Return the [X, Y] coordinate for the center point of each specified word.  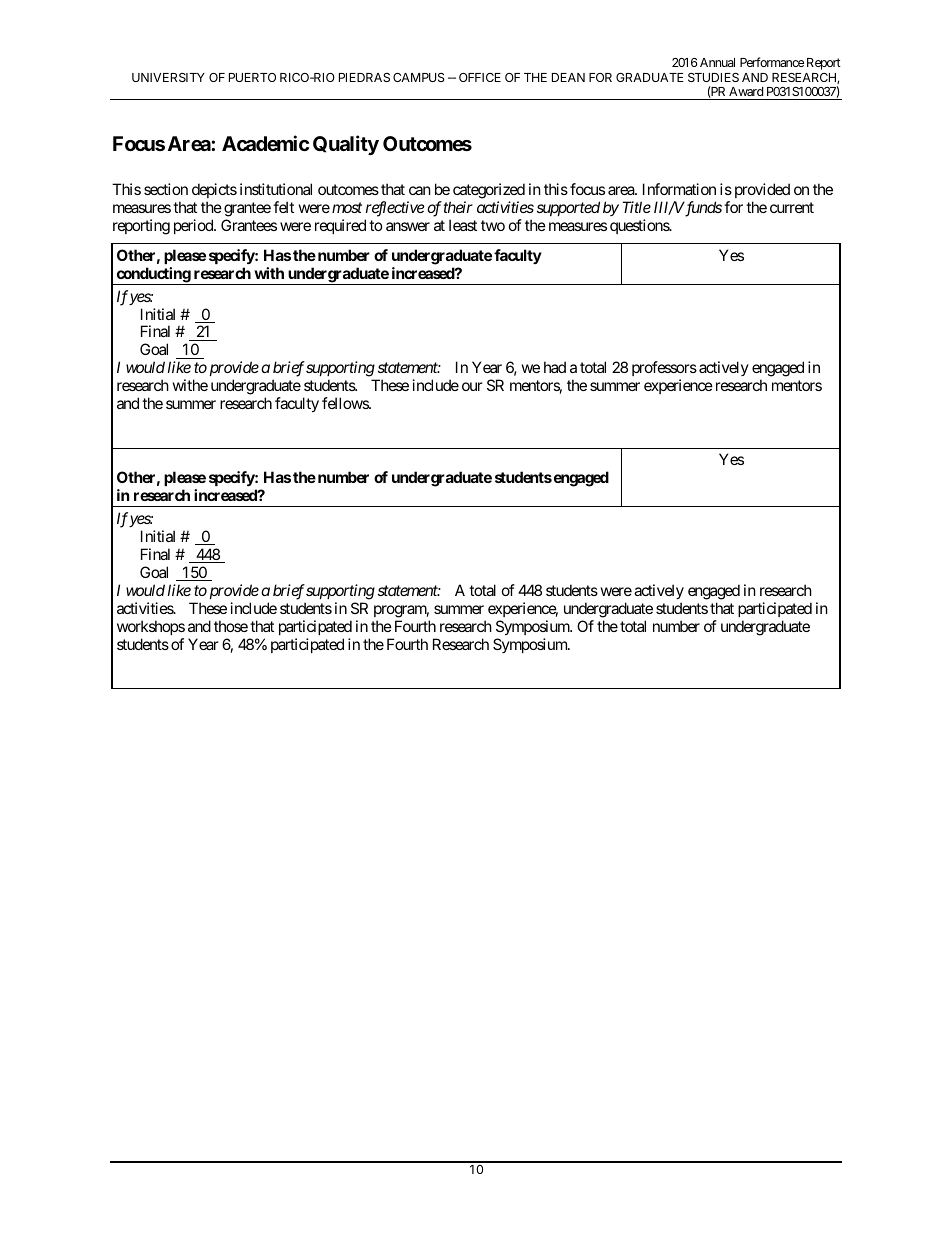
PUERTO [252, 77]
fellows [346, 403]
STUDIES [713, 77]
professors [664, 370]
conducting [153, 276]
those [231, 626]
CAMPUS [419, 77]
